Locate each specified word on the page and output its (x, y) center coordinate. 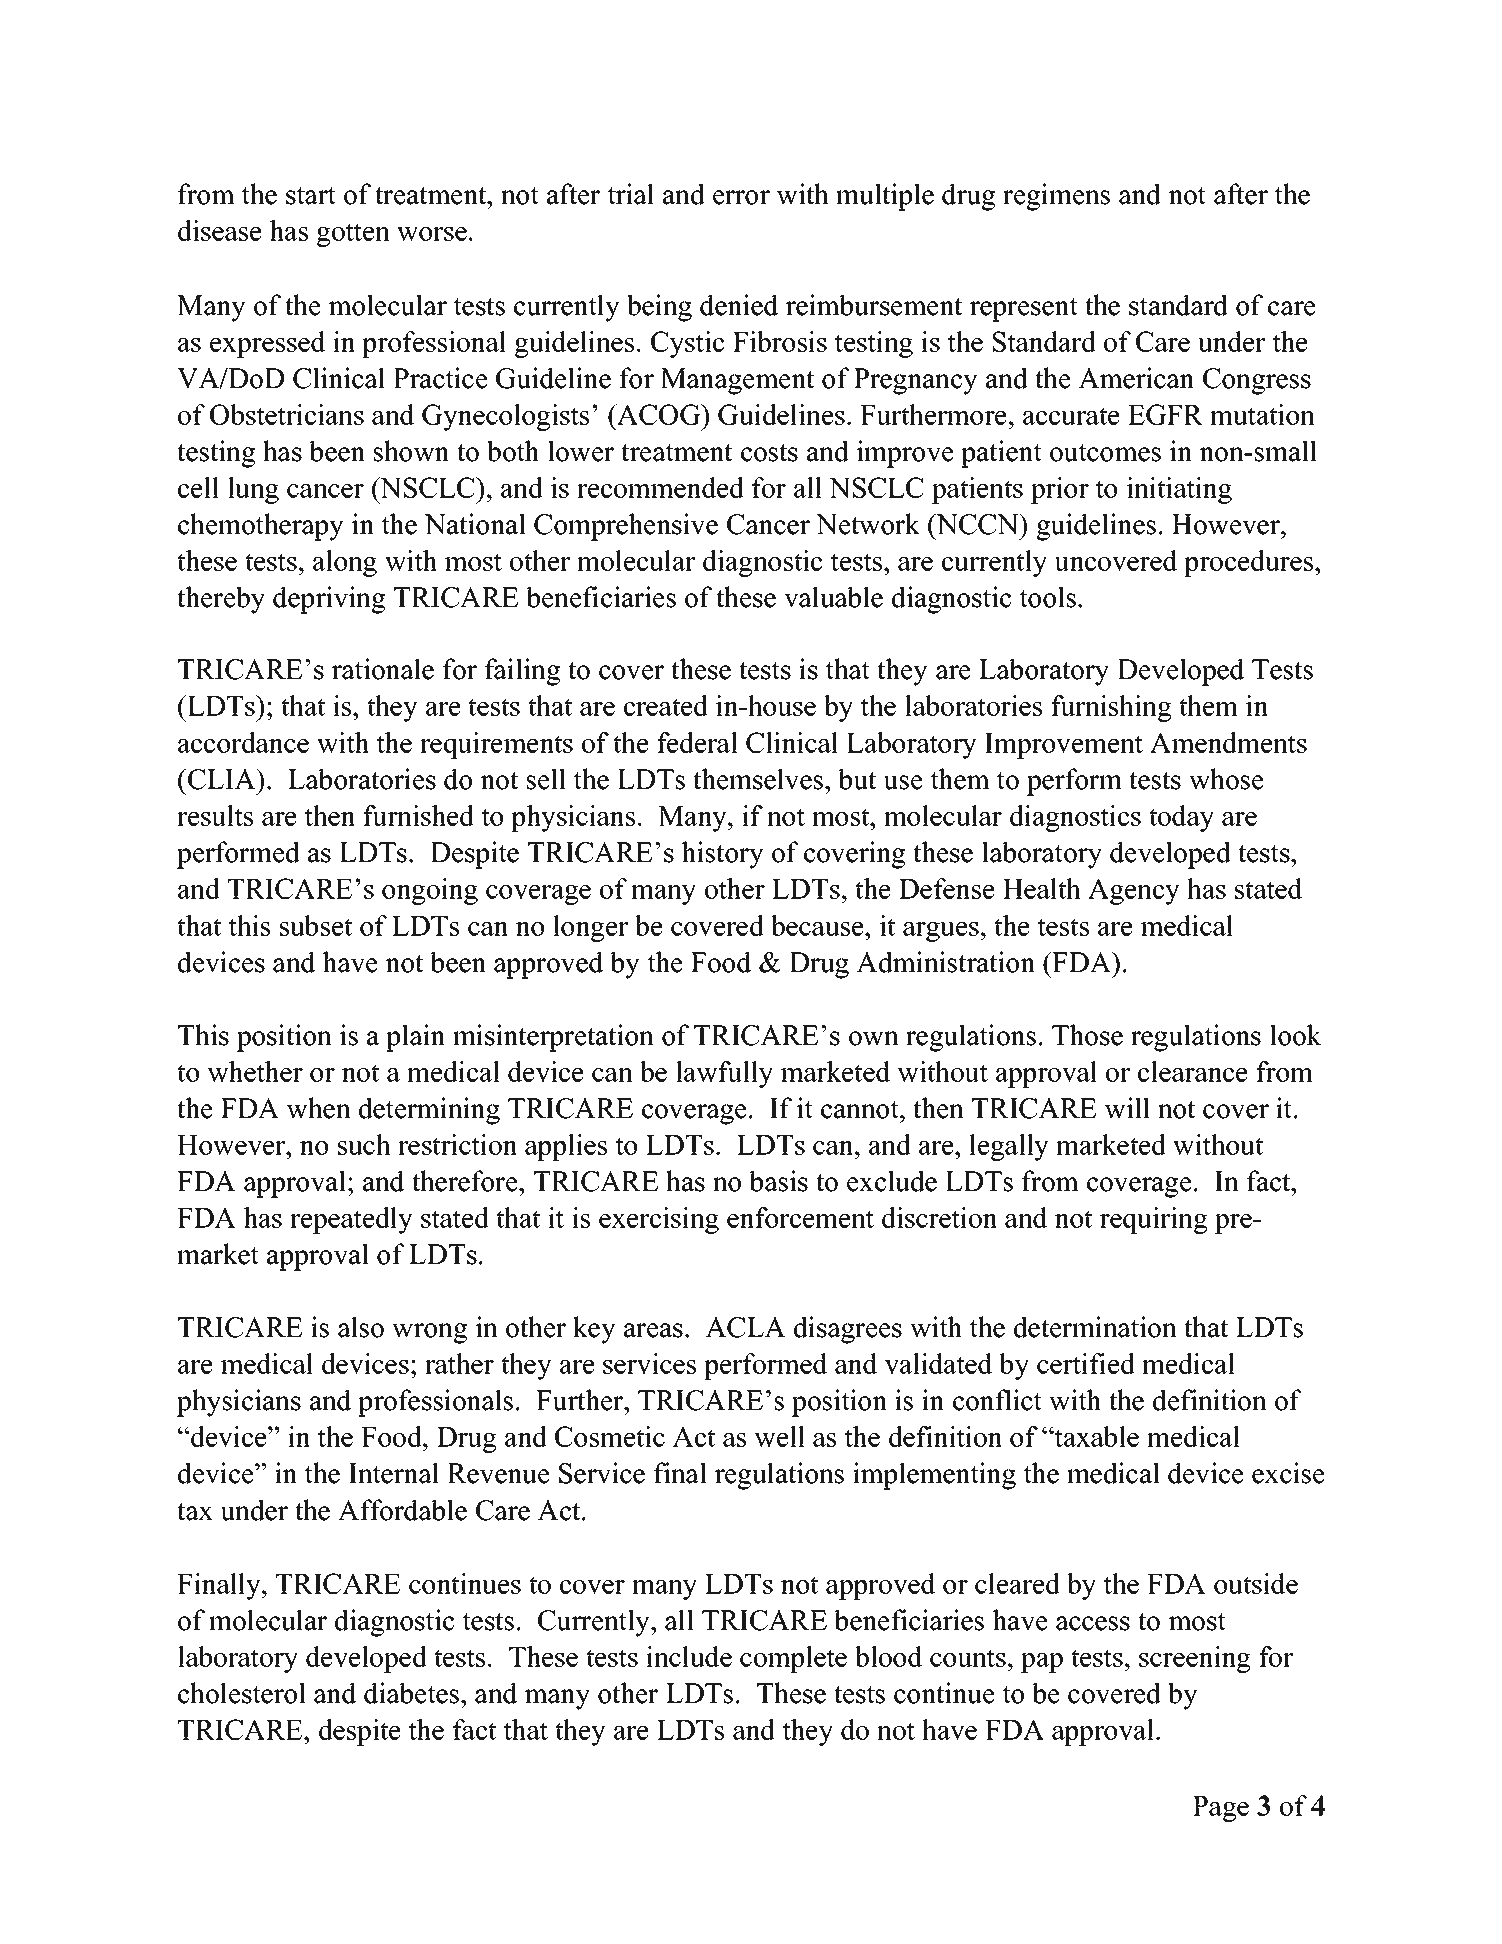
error (741, 197)
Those (1087, 1035)
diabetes (413, 1693)
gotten (353, 235)
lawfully (724, 1074)
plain (415, 1038)
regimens (1056, 197)
